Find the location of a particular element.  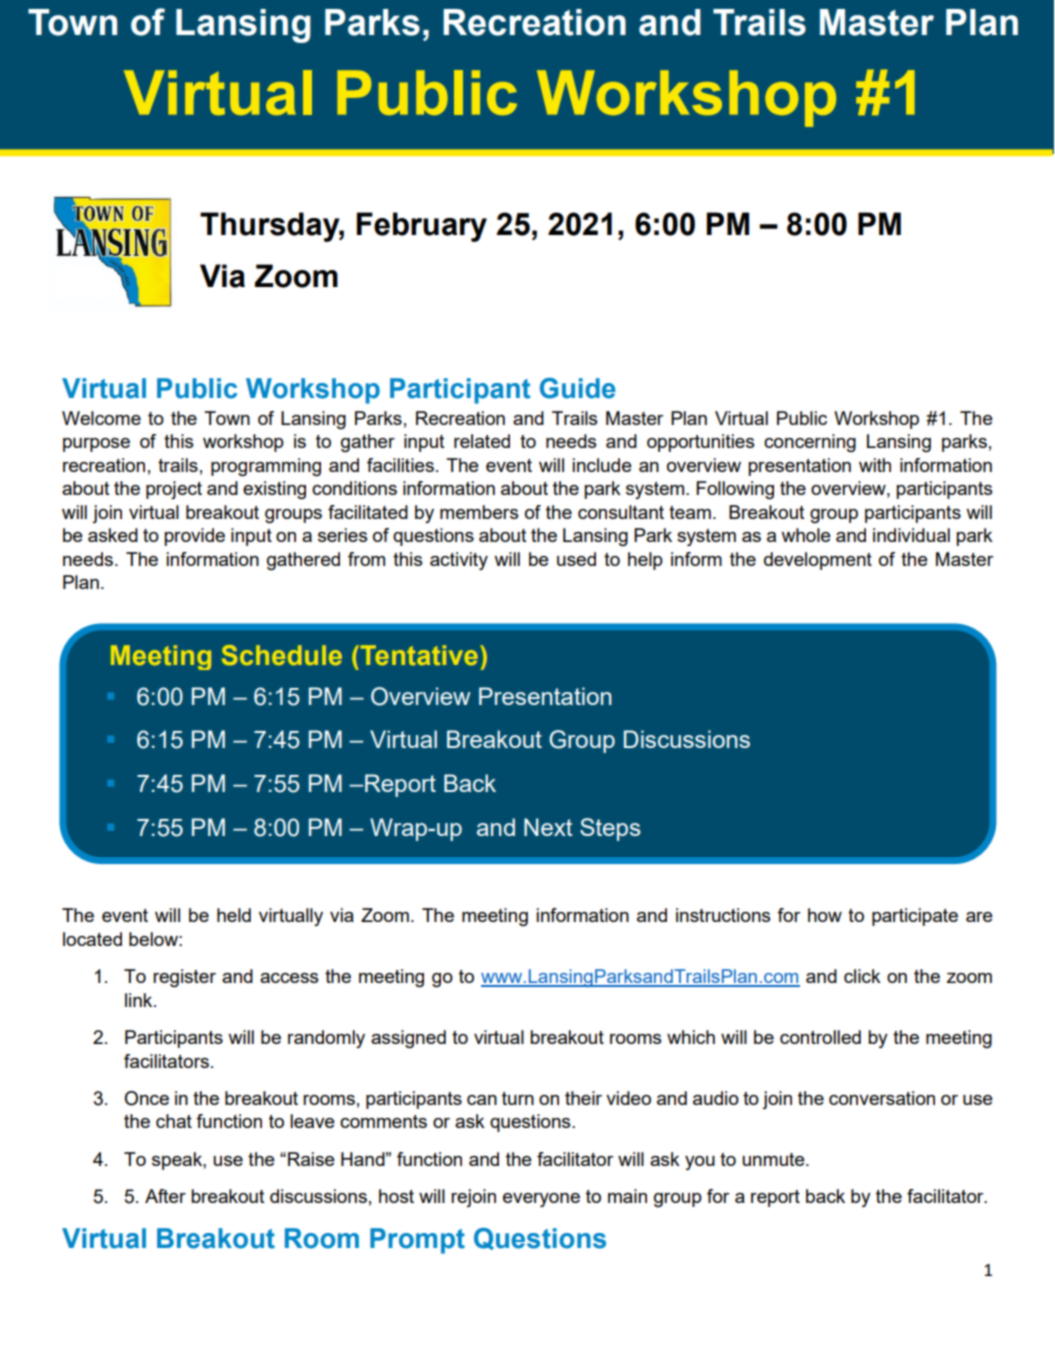

February is located at coordinates (422, 227).
